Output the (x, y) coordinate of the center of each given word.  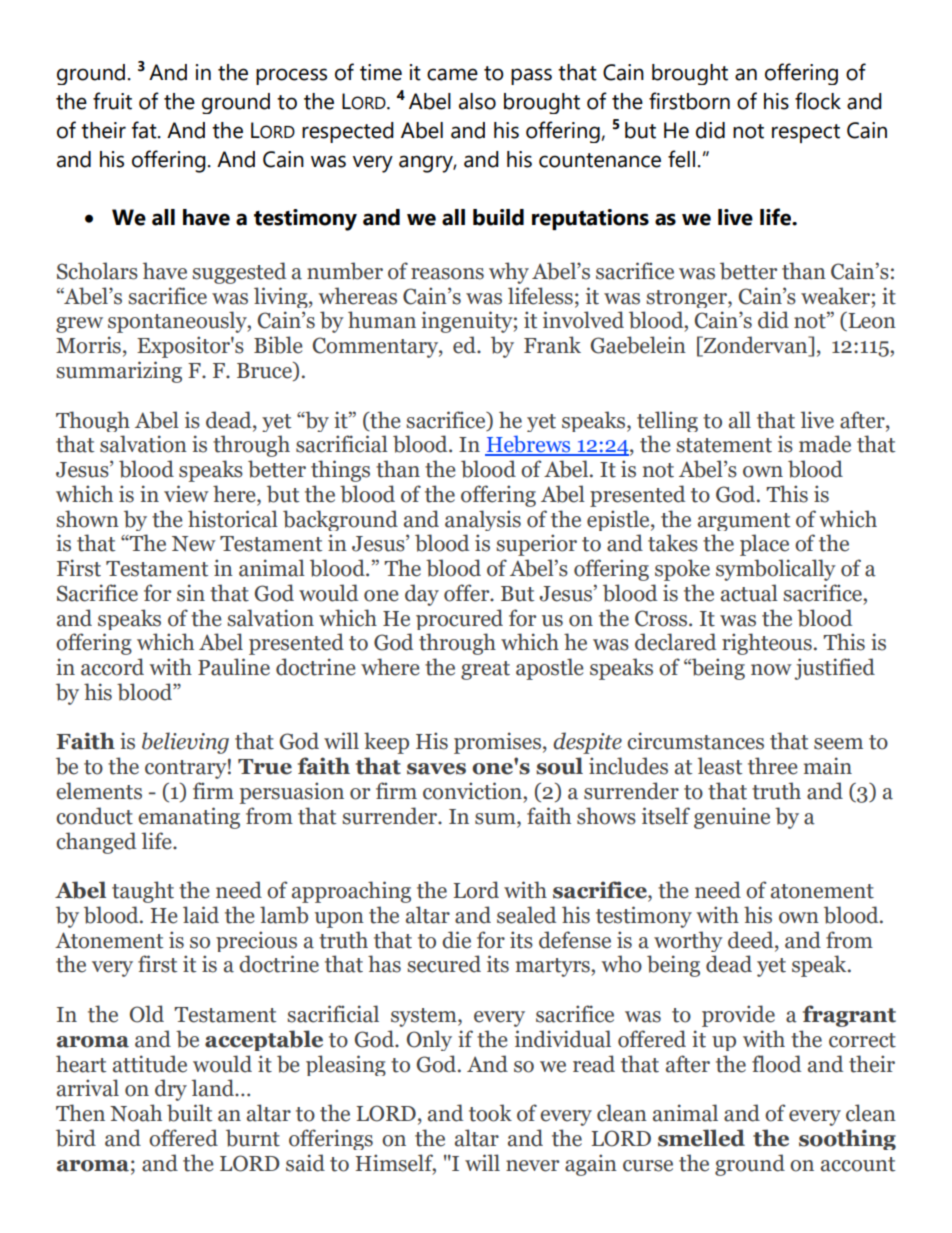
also (477, 101)
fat (145, 130)
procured (459, 619)
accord (112, 667)
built (189, 1113)
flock (818, 101)
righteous (767, 644)
